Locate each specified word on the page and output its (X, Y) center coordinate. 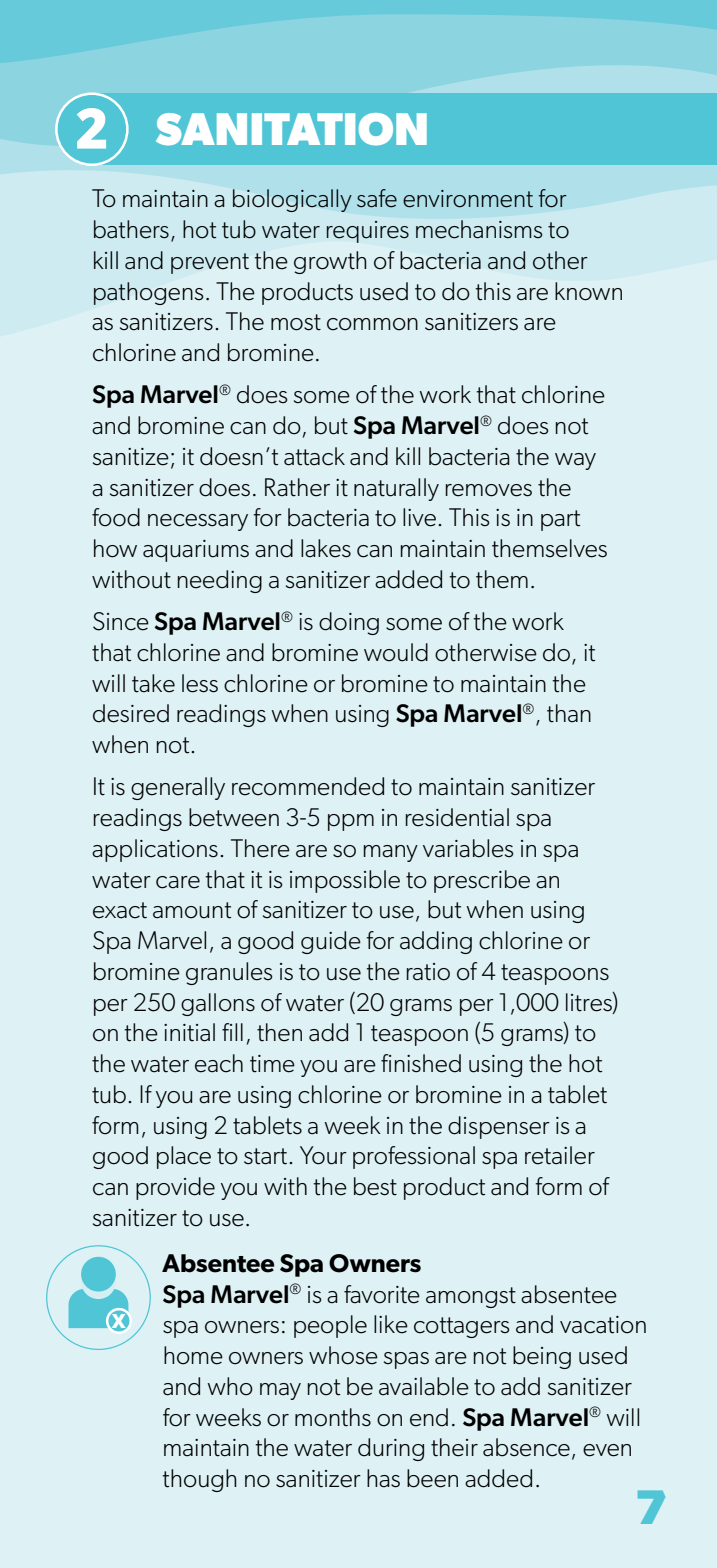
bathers (131, 229)
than (569, 713)
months (333, 1417)
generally (178, 788)
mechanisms (479, 229)
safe (377, 198)
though (199, 1480)
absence (526, 1447)
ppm (351, 822)
